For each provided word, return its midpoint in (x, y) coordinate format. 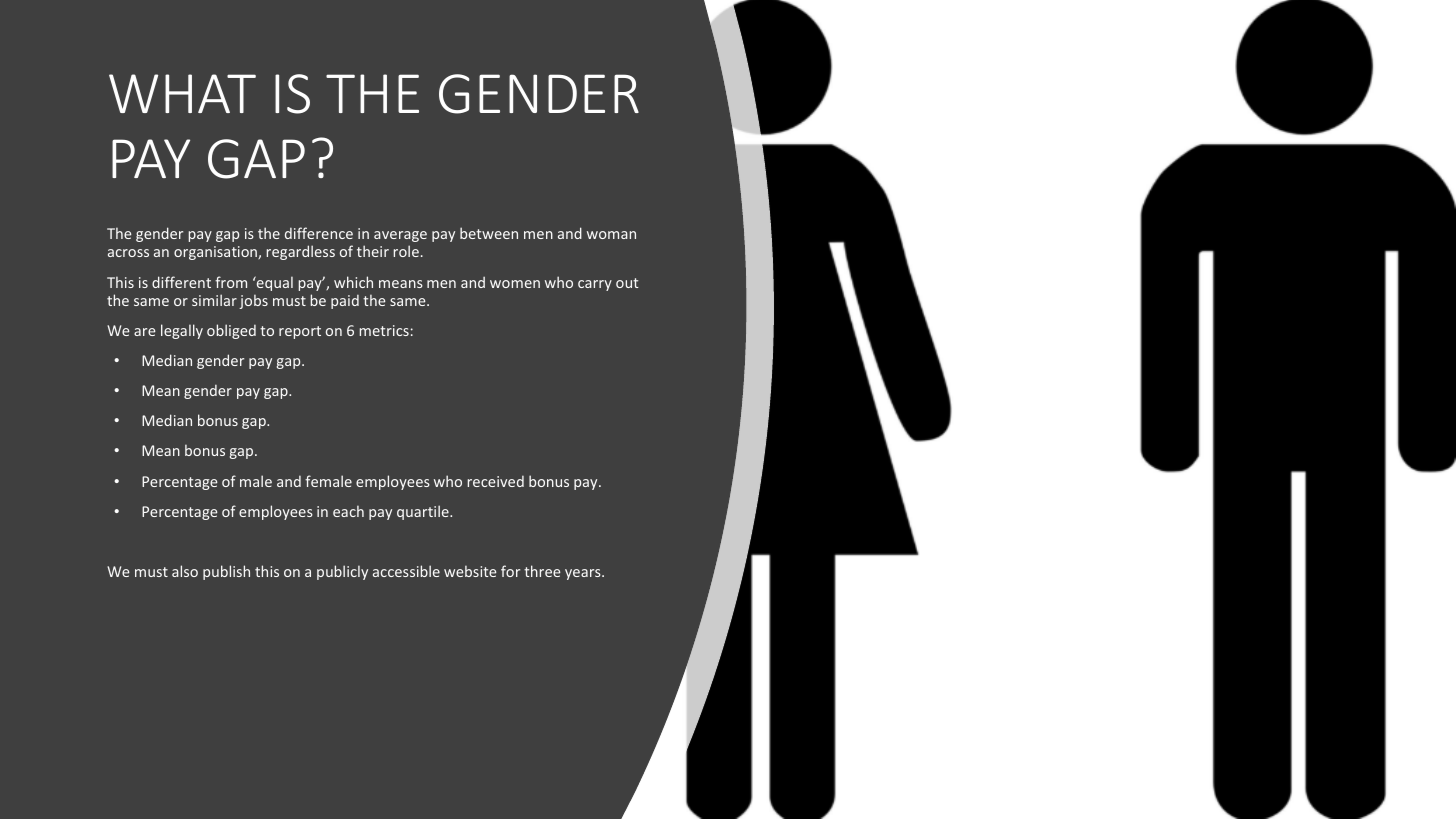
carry (595, 285)
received (496, 481)
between (489, 233)
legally (182, 331)
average (400, 236)
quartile (424, 512)
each (348, 511)
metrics (384, 330)
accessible (406, 571)
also (185, 571)
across (128, 253)
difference (319, 233)
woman (611, 235)
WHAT (182, 93)
